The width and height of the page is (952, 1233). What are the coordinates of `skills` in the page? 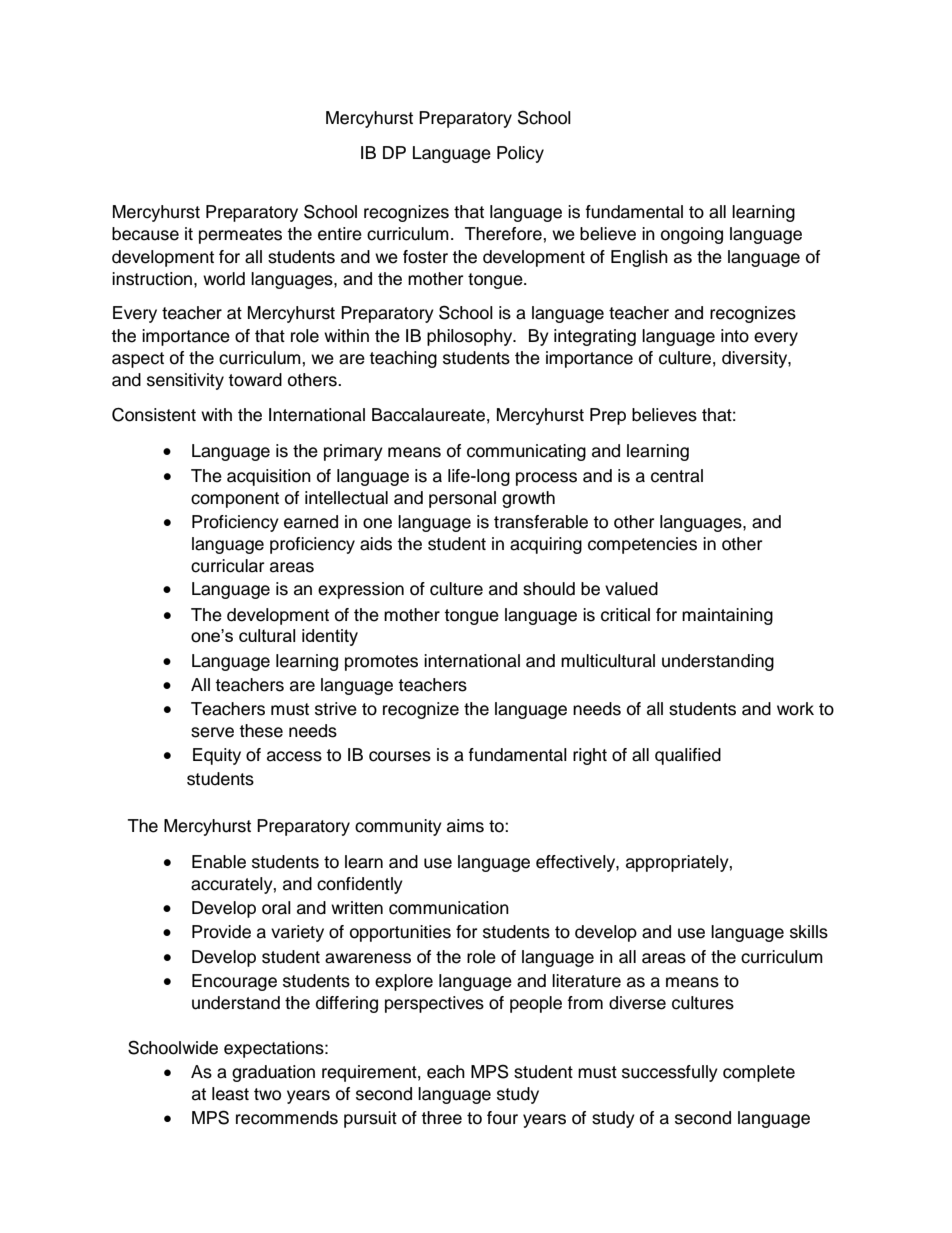 It's located at (809, 932).
